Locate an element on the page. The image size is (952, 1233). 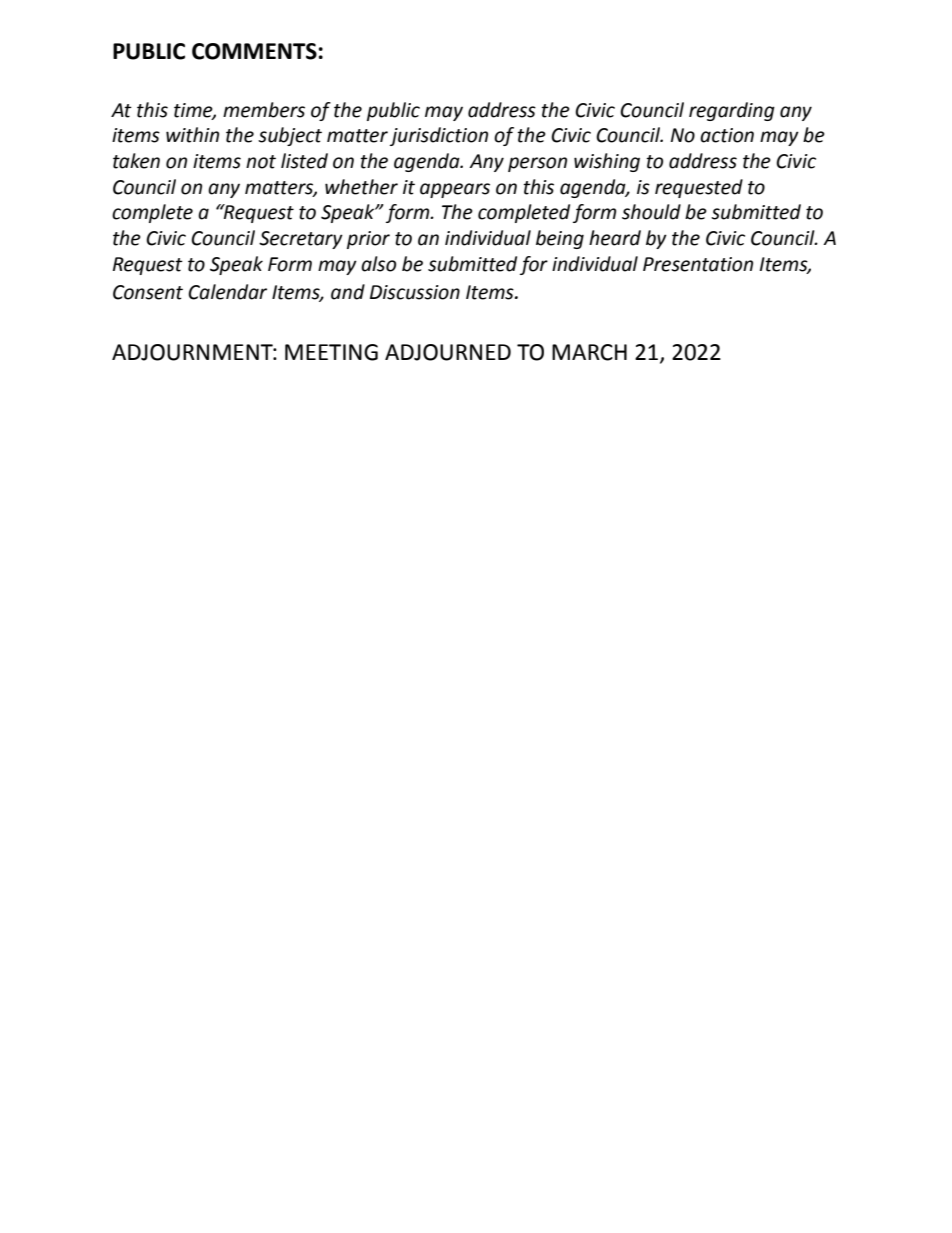
within is located at coordinates (192, 135).
